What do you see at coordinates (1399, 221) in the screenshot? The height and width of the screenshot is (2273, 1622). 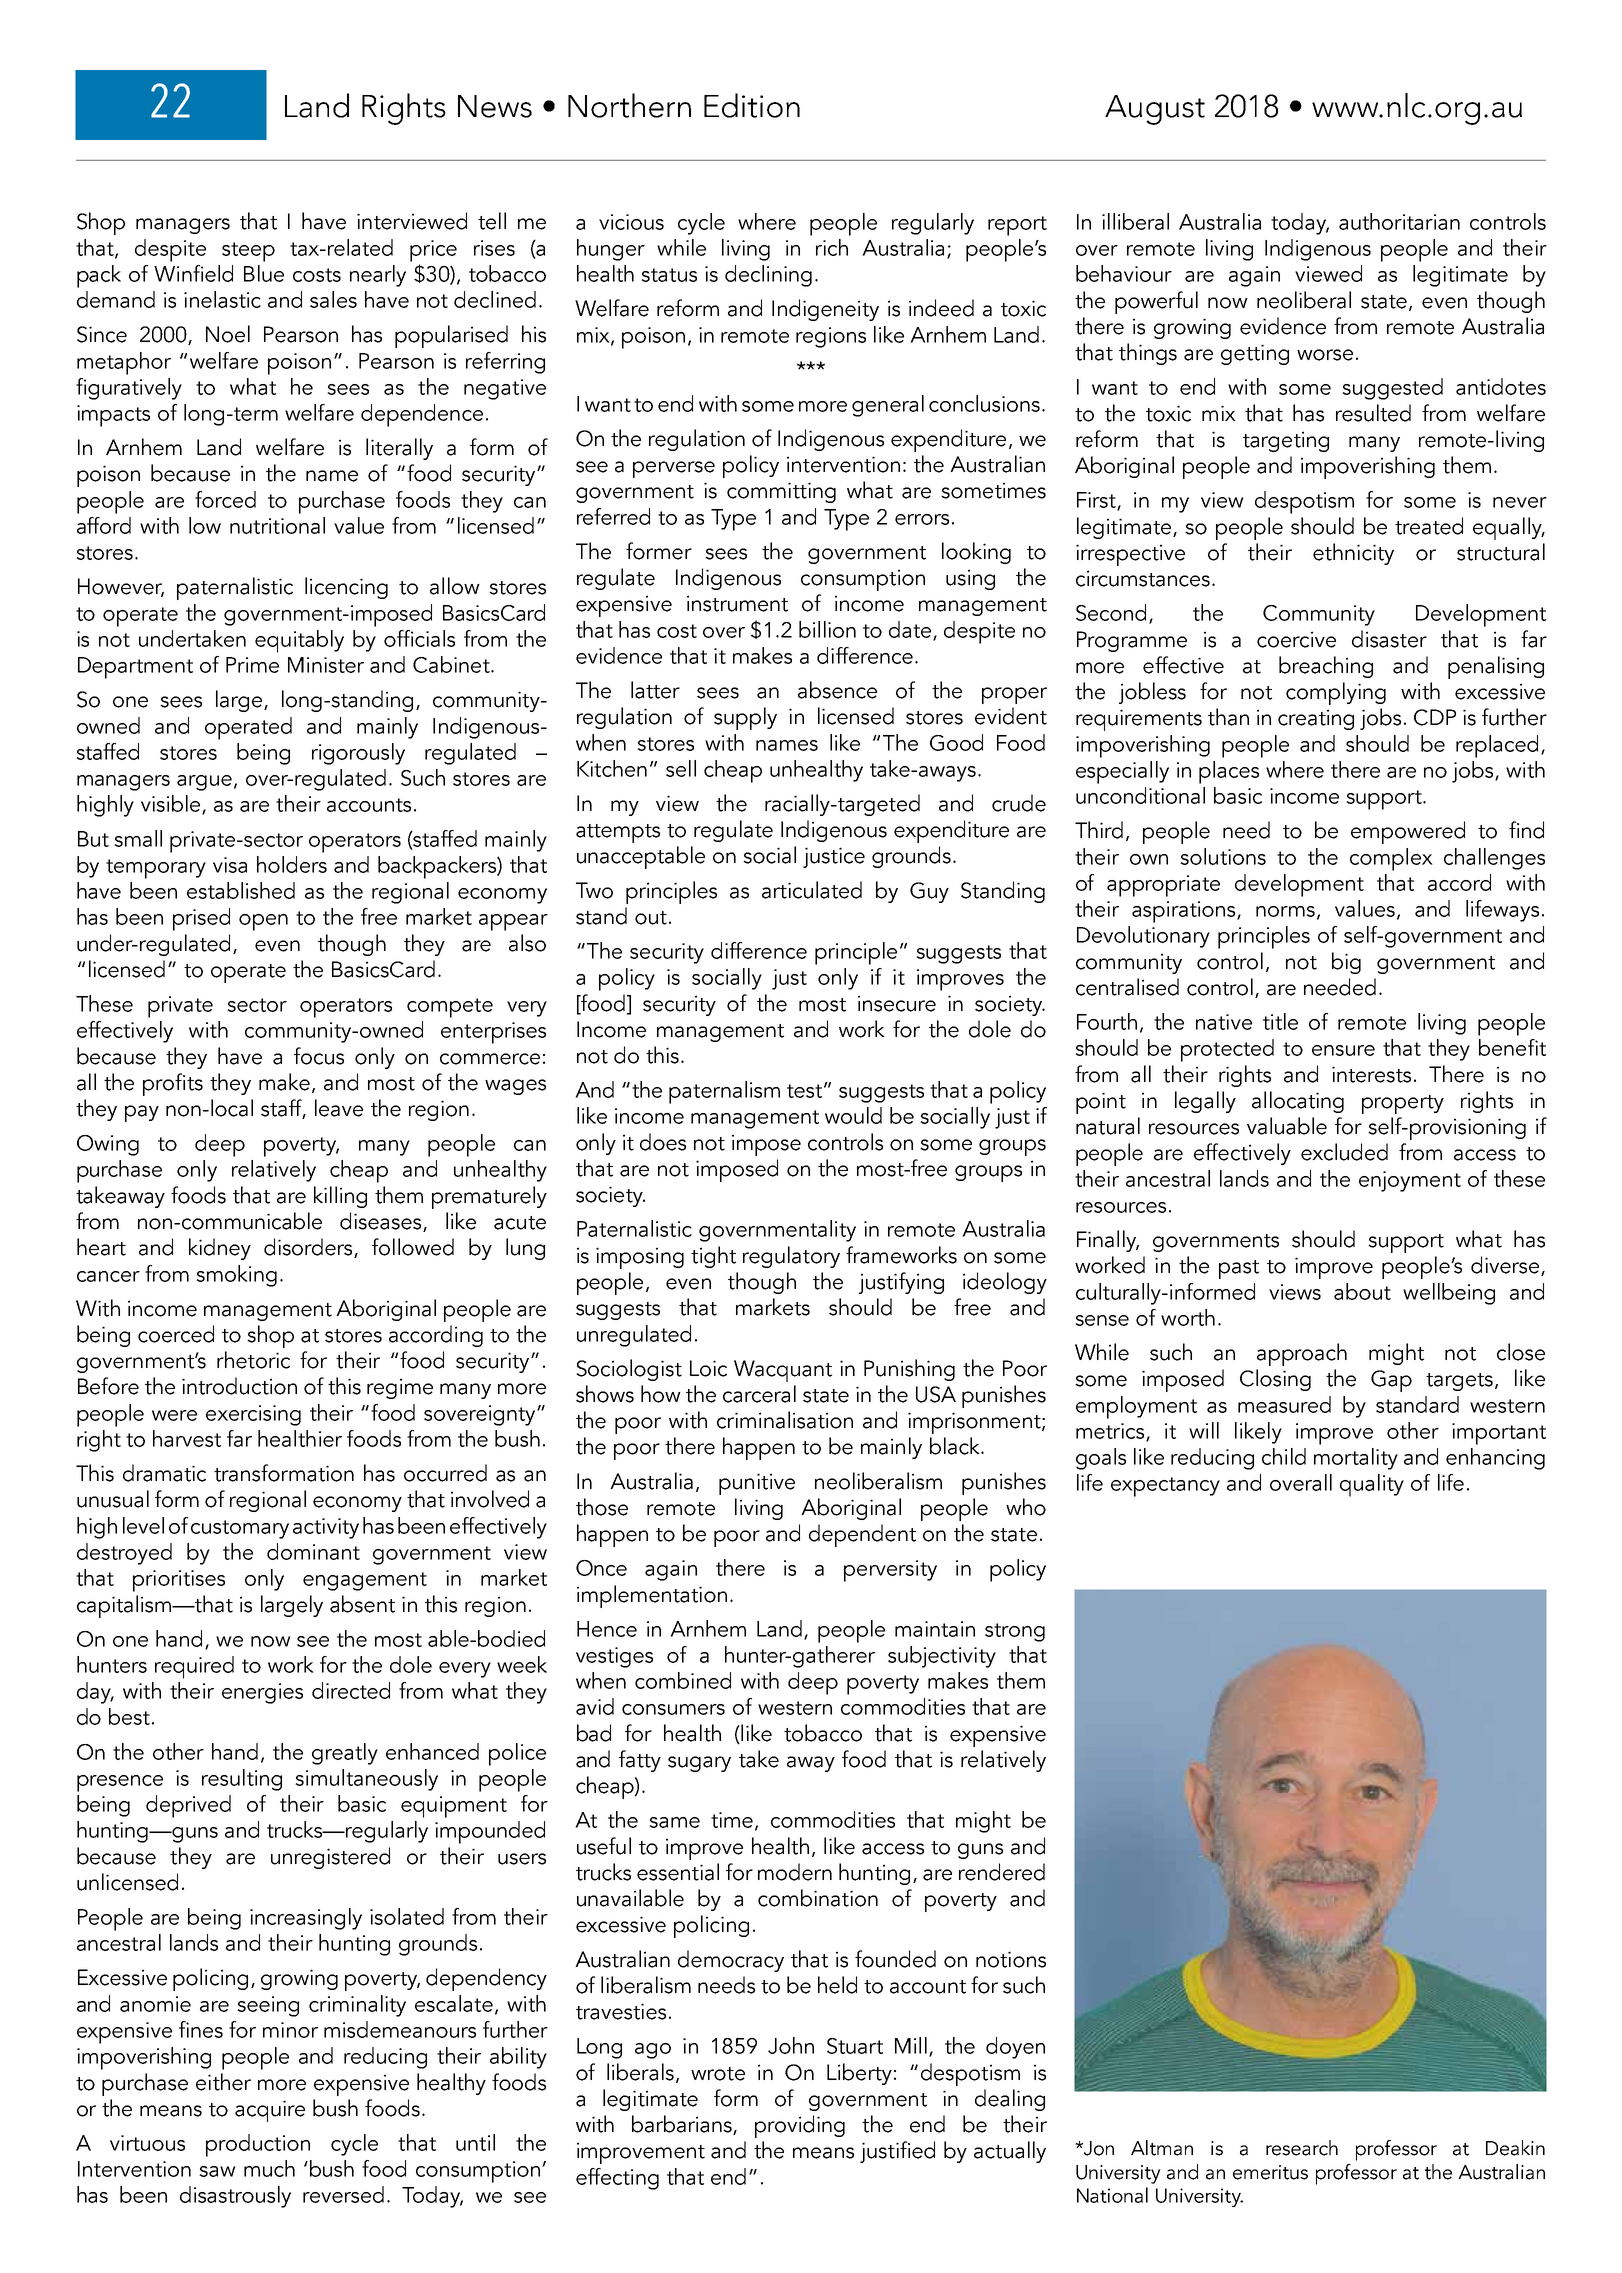 I see `authoritarian` at bounding box center [1399, 221].
